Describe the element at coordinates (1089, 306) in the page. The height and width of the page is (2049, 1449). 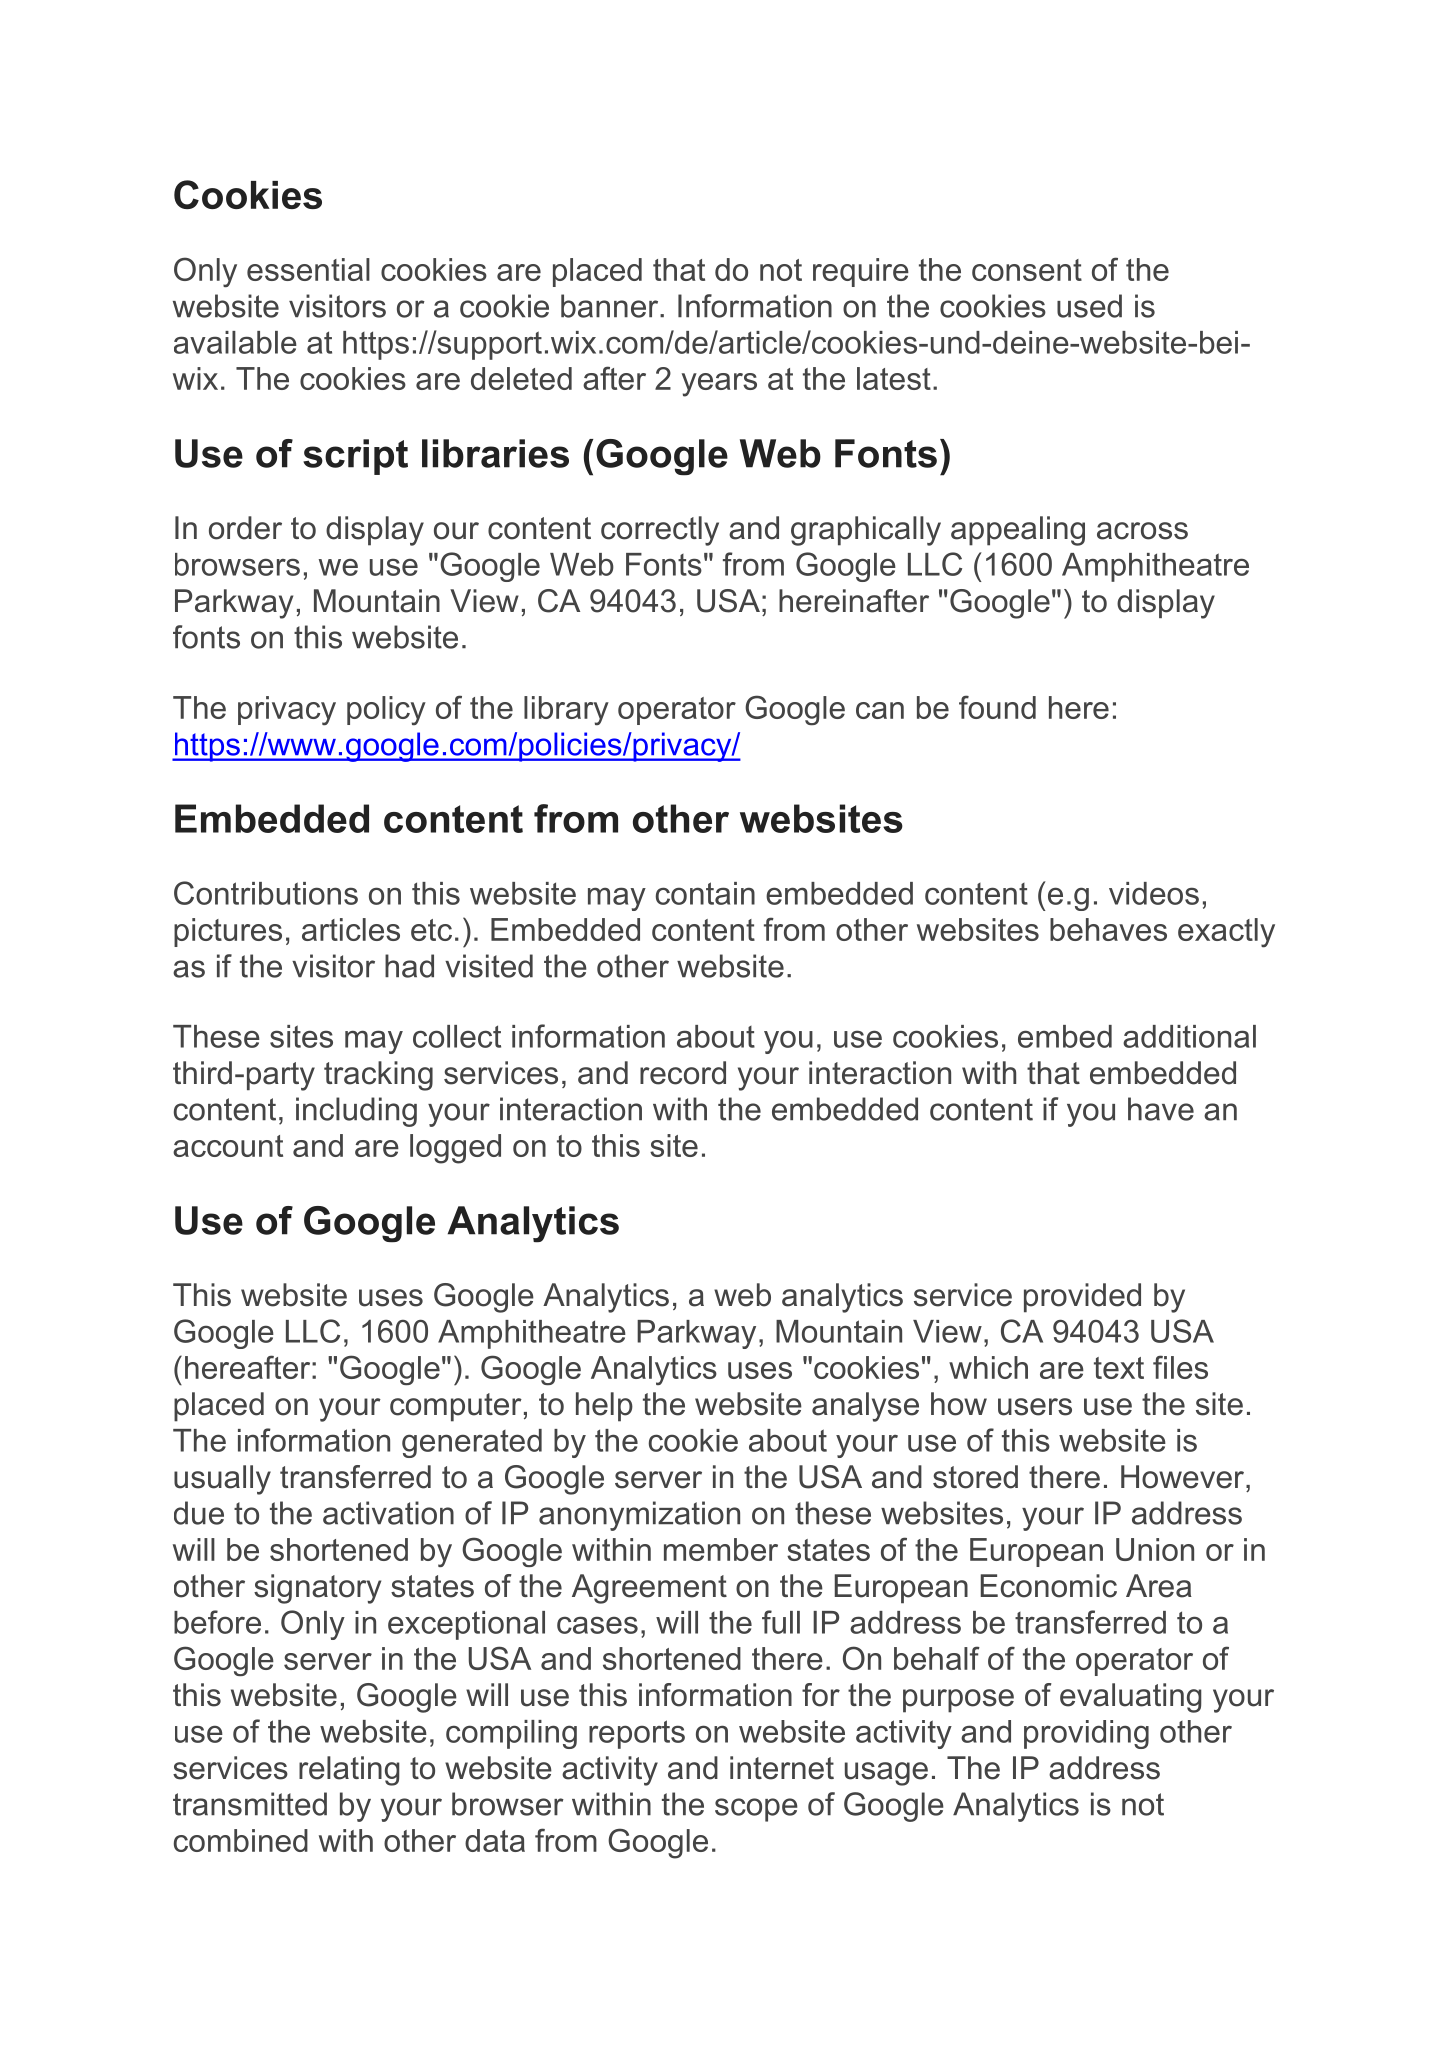
I see `used` at that location.
